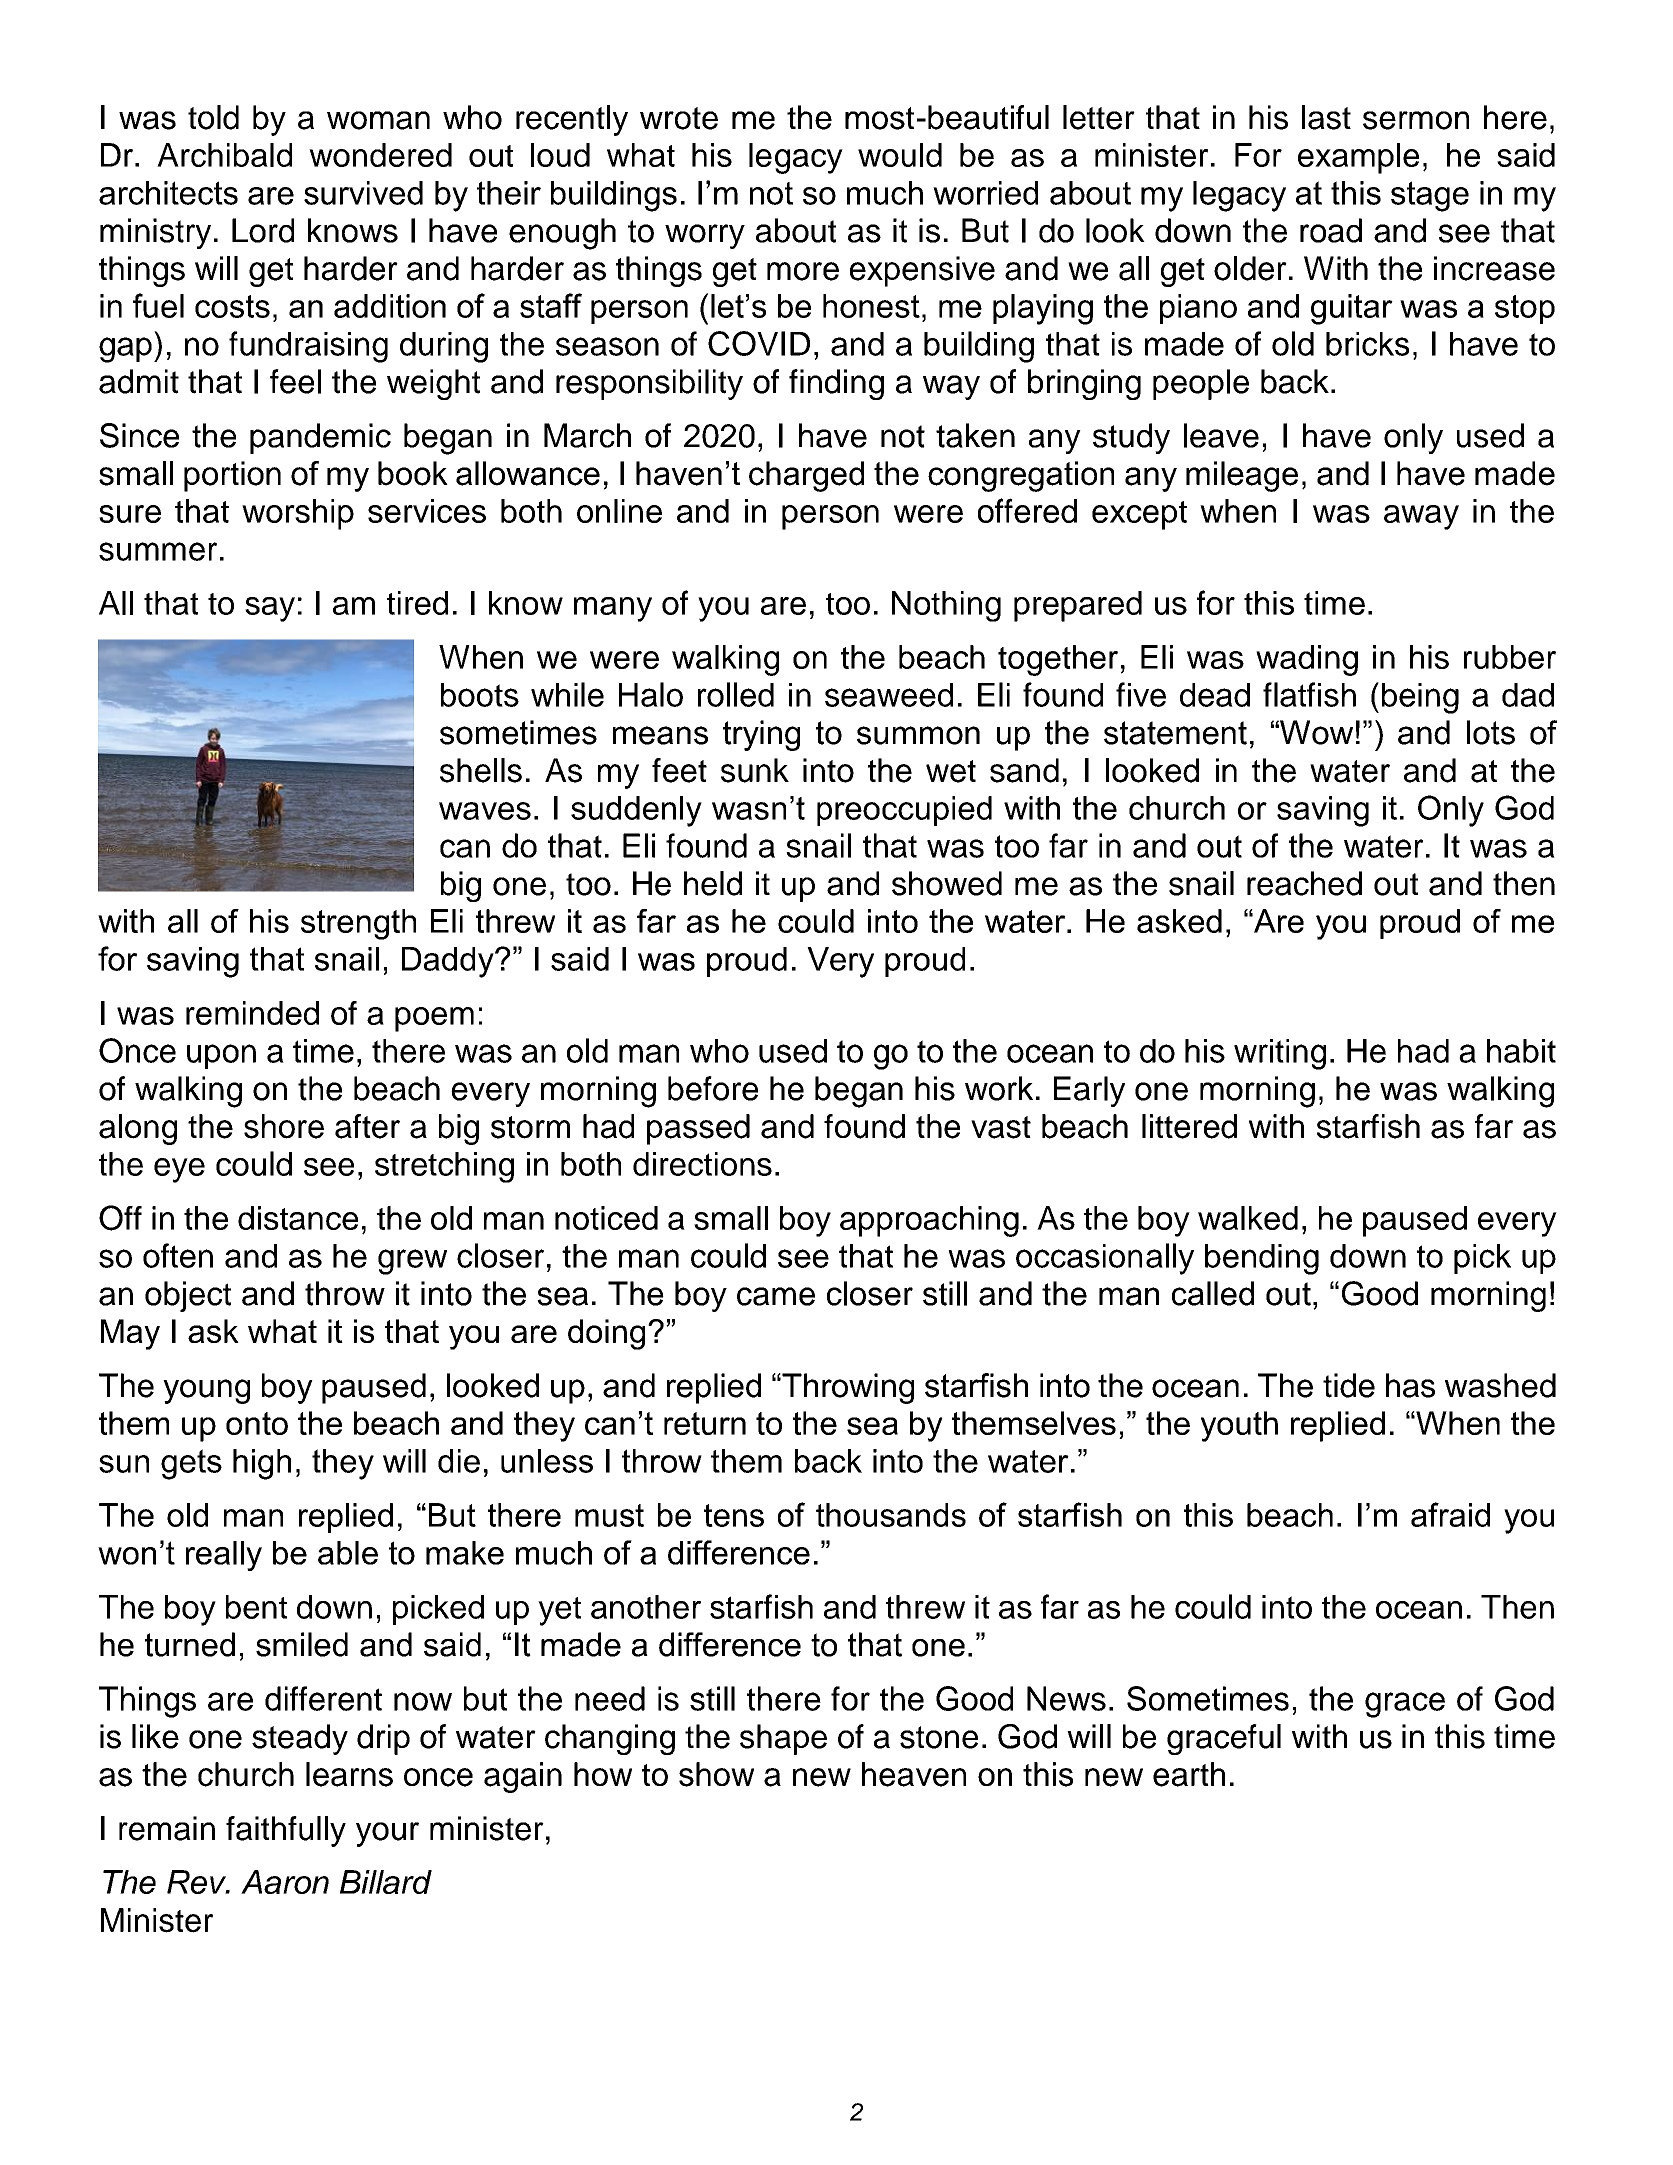  What do you see at coordinates (286, 1831) in the screenshot?
I see `faithfully` at bounding box center [286, 1831].
